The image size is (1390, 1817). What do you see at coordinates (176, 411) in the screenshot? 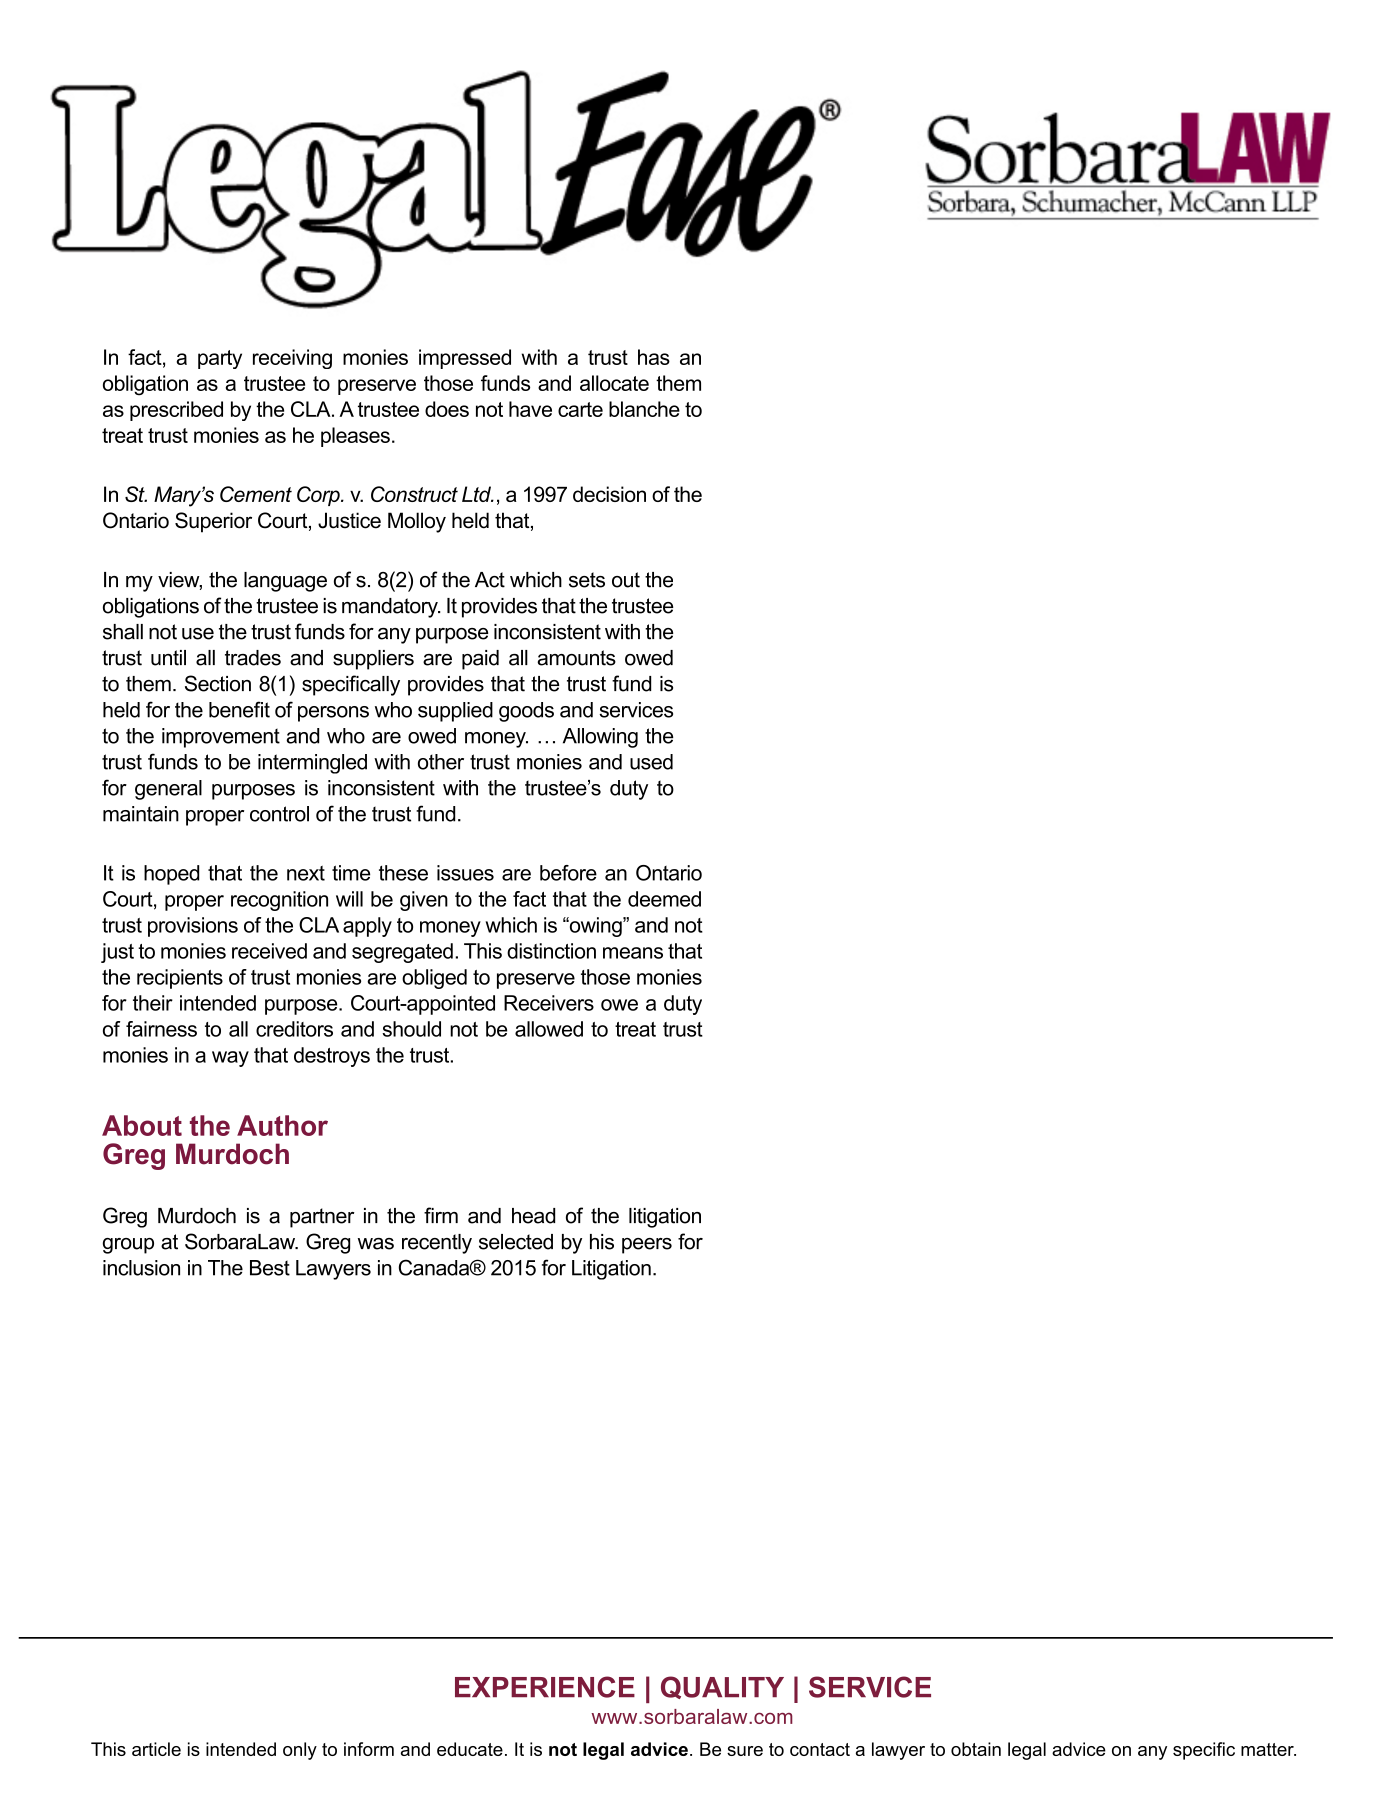
I see `prescribed` at bounding box center [176, 411].
